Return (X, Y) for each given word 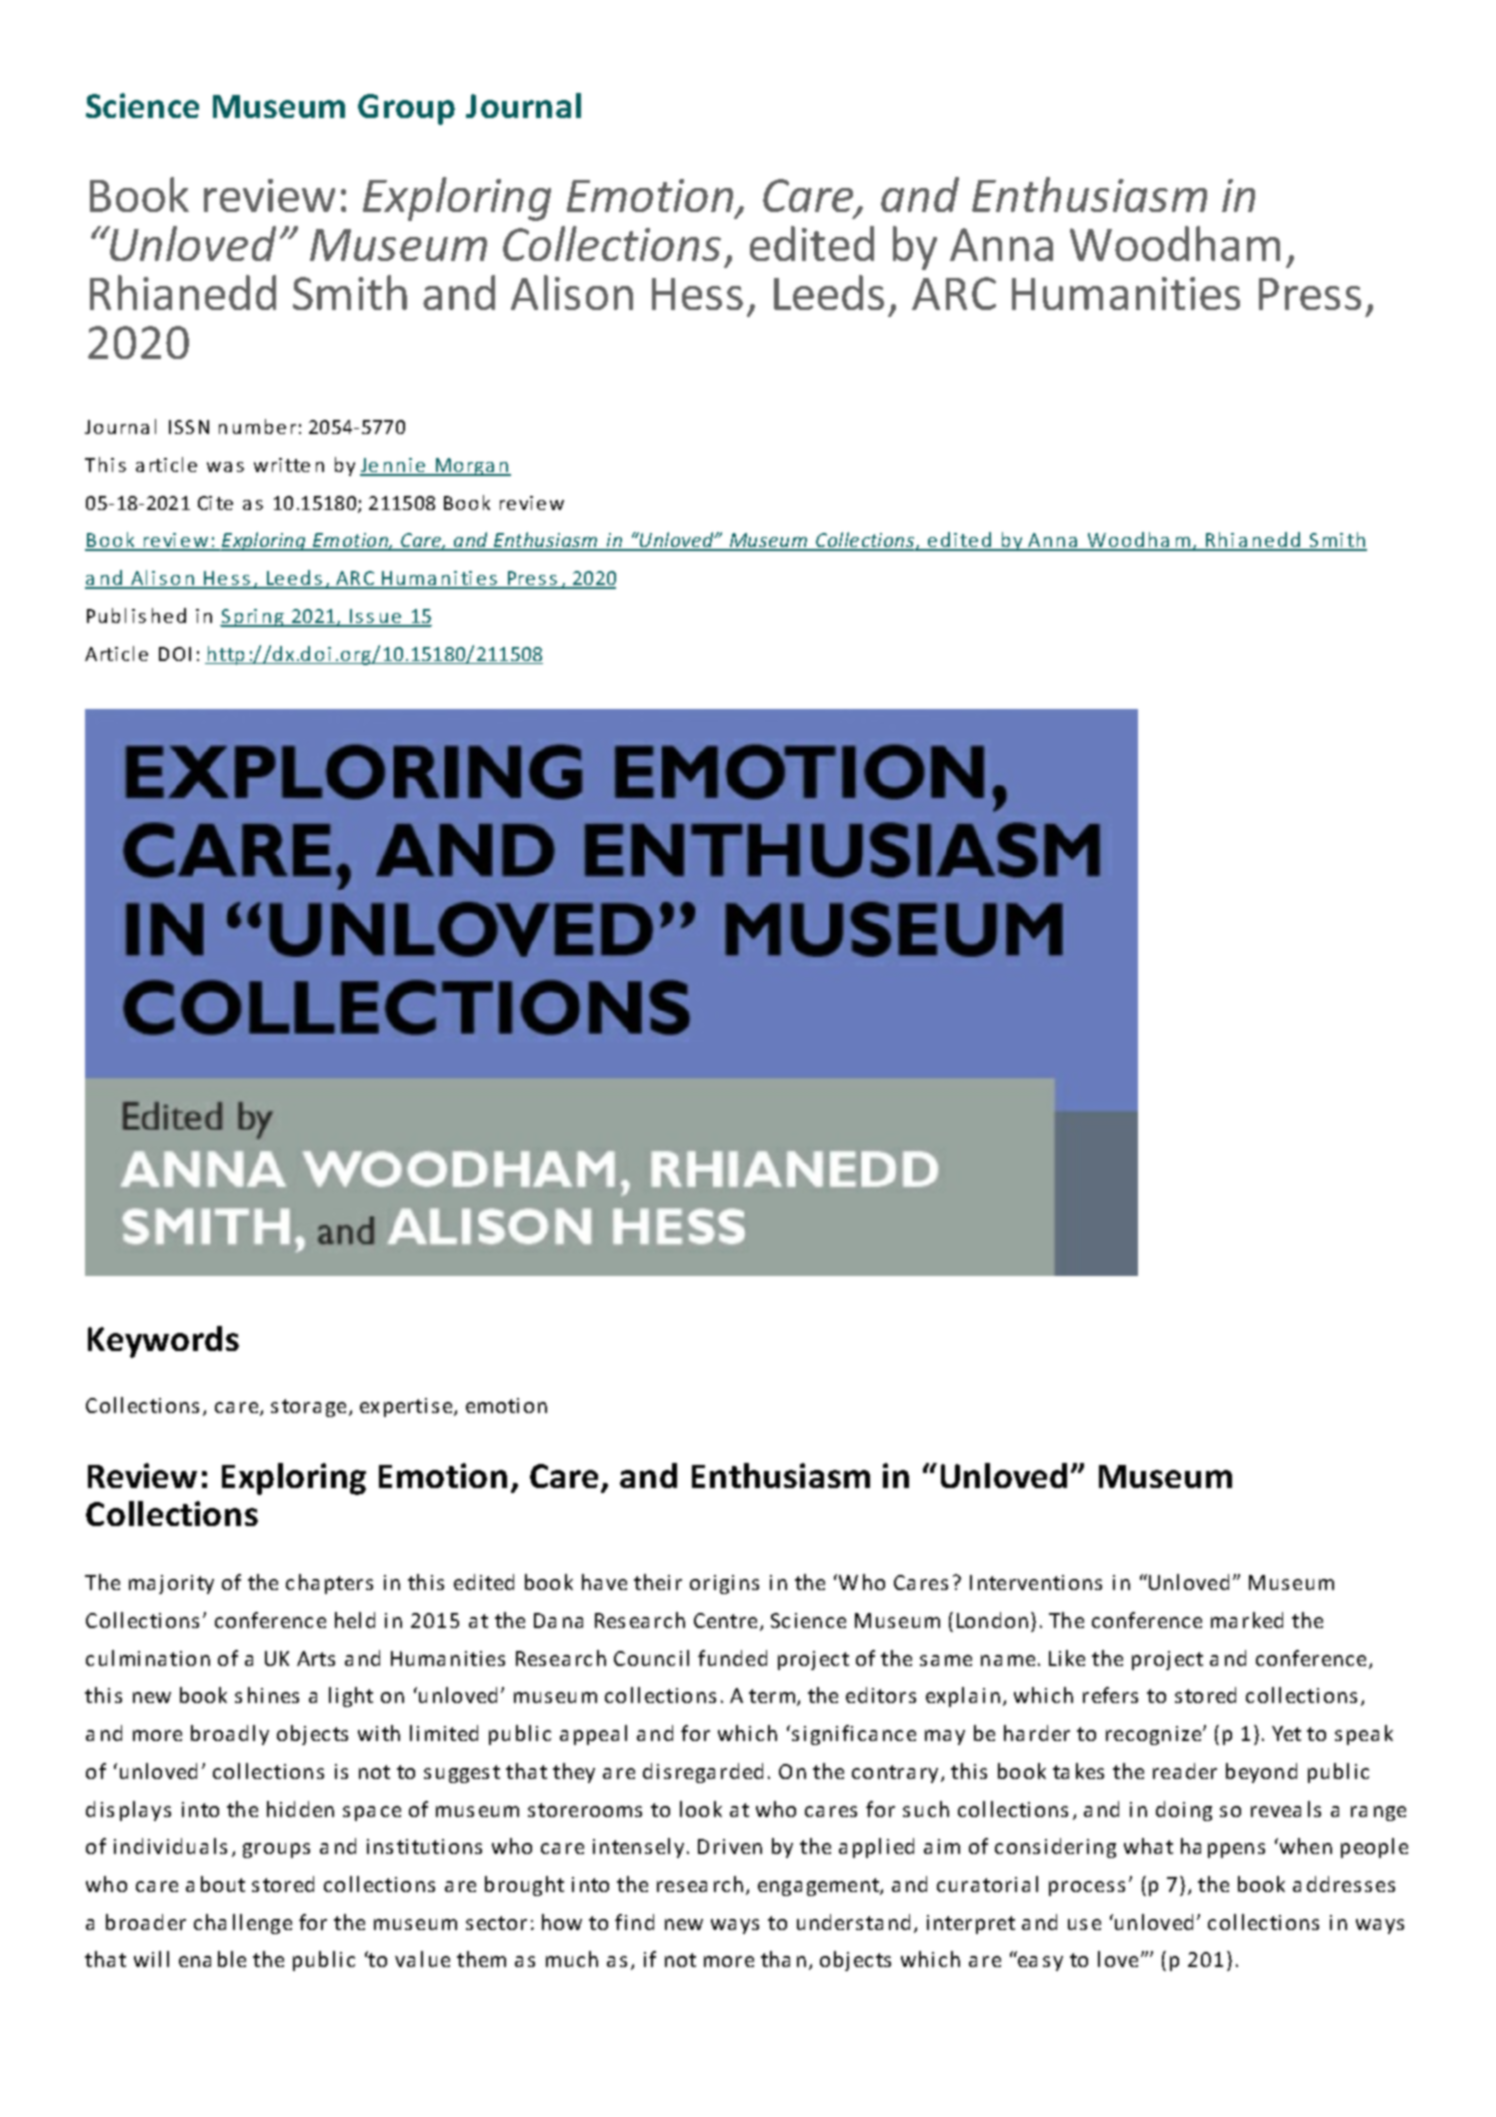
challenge (243, 1924)
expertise (407, 1407)
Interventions (1036, 1582)
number (257, 426)
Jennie (394, 466)
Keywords (163, 1342)
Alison (572, 292)
